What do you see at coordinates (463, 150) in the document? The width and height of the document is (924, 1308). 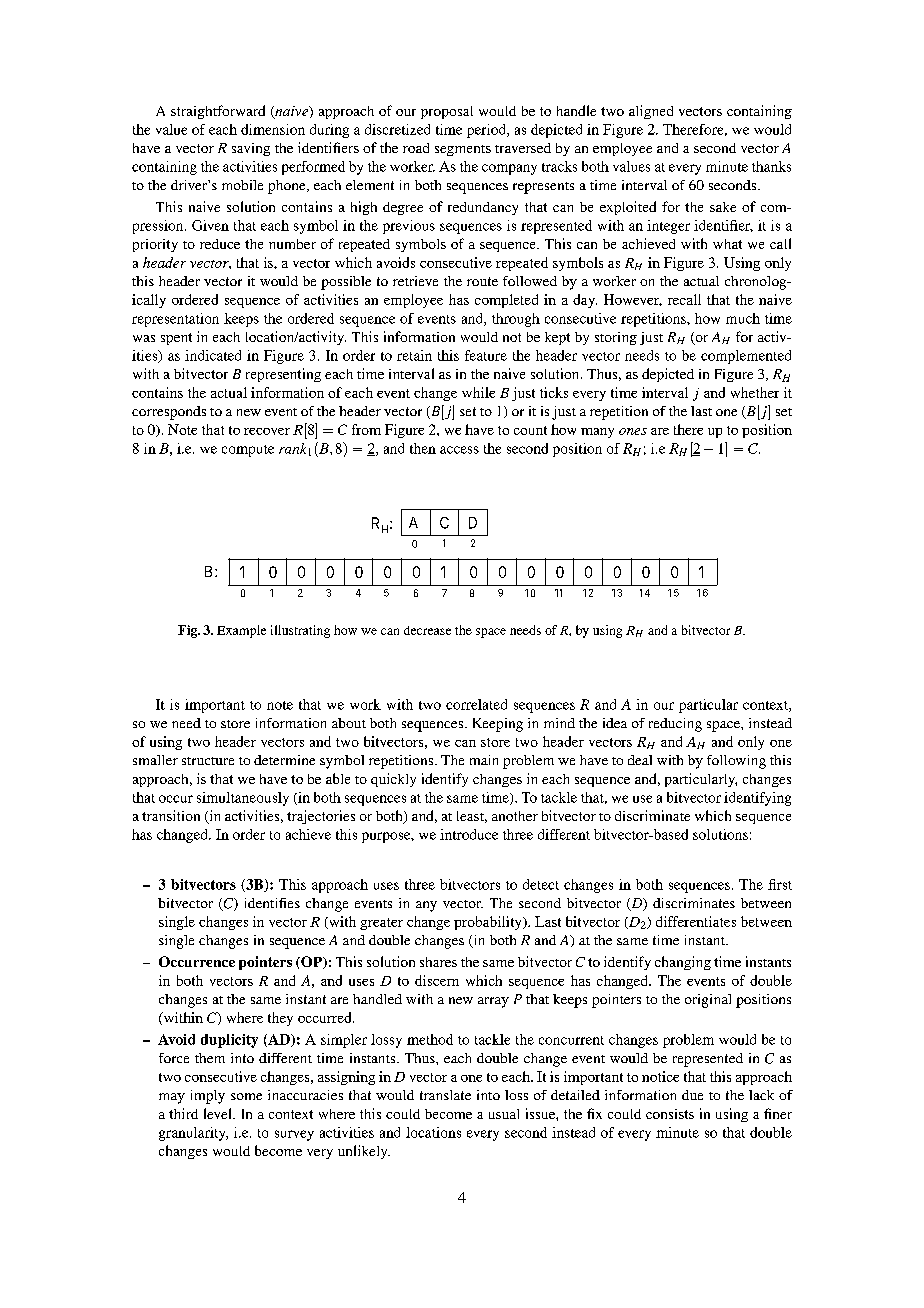 I see `segments` at bounding box center [463, 150].
